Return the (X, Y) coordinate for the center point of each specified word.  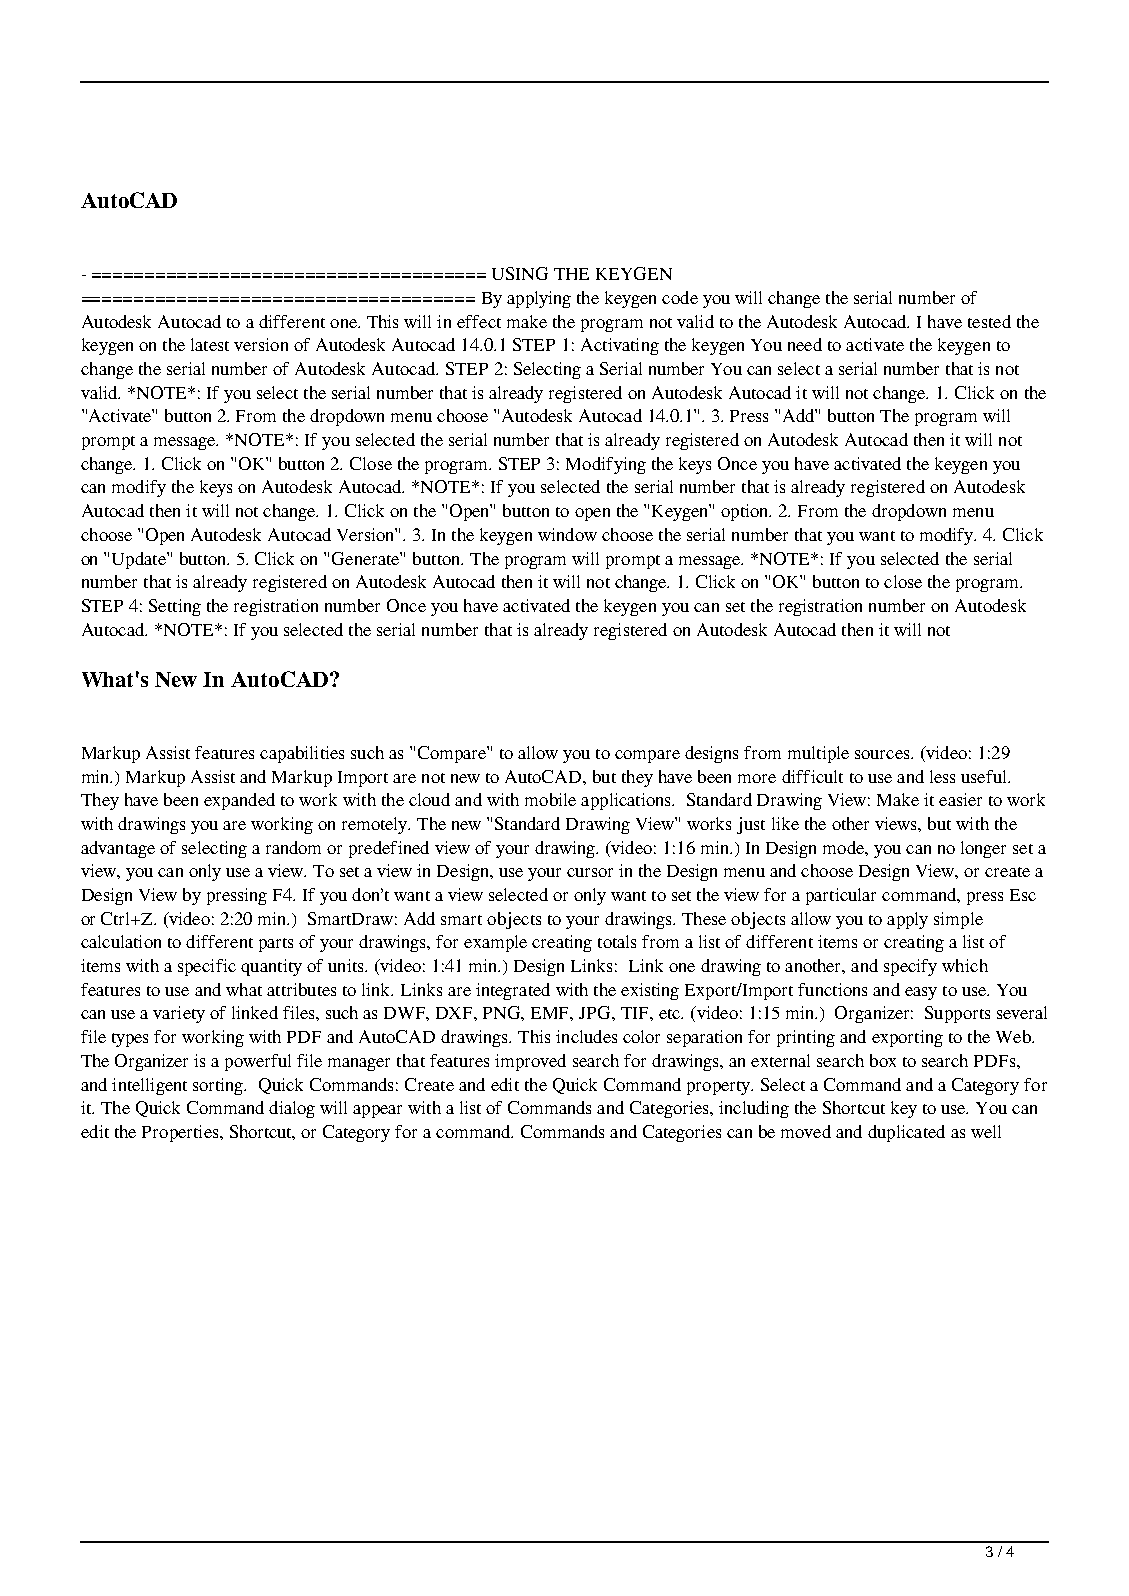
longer (983, 849)
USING (520, 273)
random (293, 847)
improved (530, 1062)
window (567, 534)
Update (140, 560)
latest (210, 344)
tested (989, 321)
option (746, 512)
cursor (590, 872)
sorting (219, 1086)
